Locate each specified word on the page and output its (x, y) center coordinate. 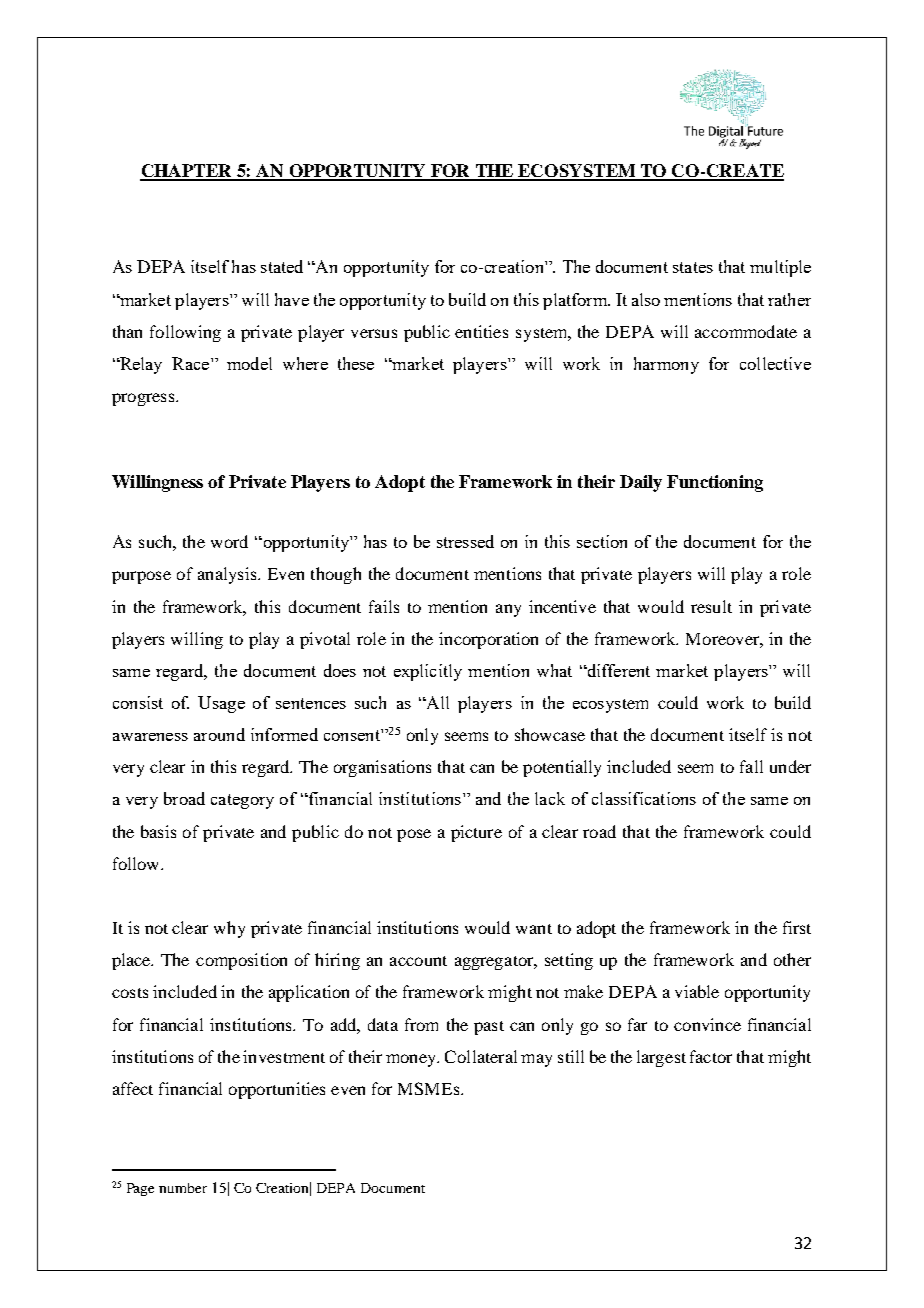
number (183, 1188)
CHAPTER (187, 172)
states (693, 267)
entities (481, 331)
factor (711, 1056)
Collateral (481, 1056)
